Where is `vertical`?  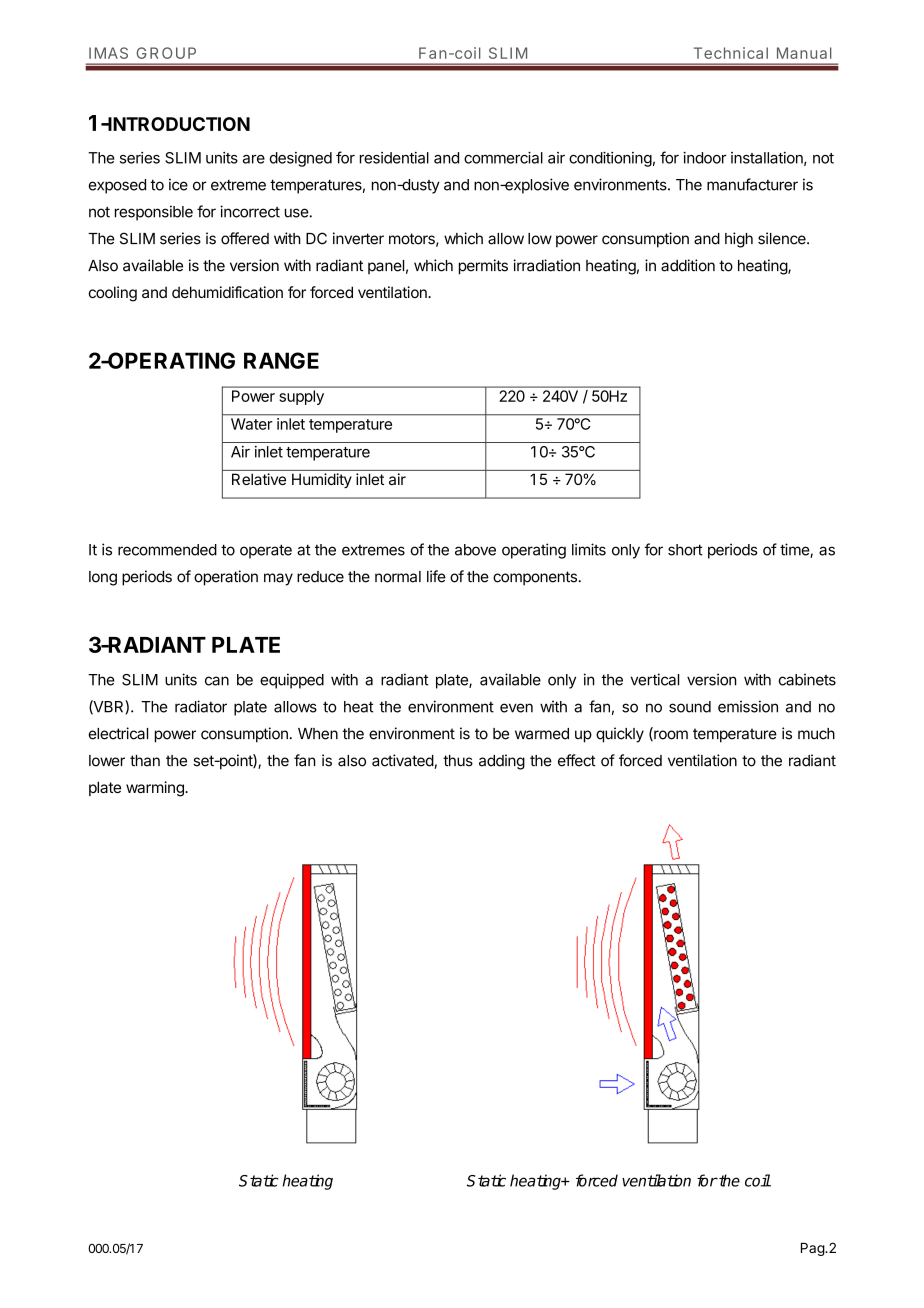 vertical is located at coordinates (654, 679).
